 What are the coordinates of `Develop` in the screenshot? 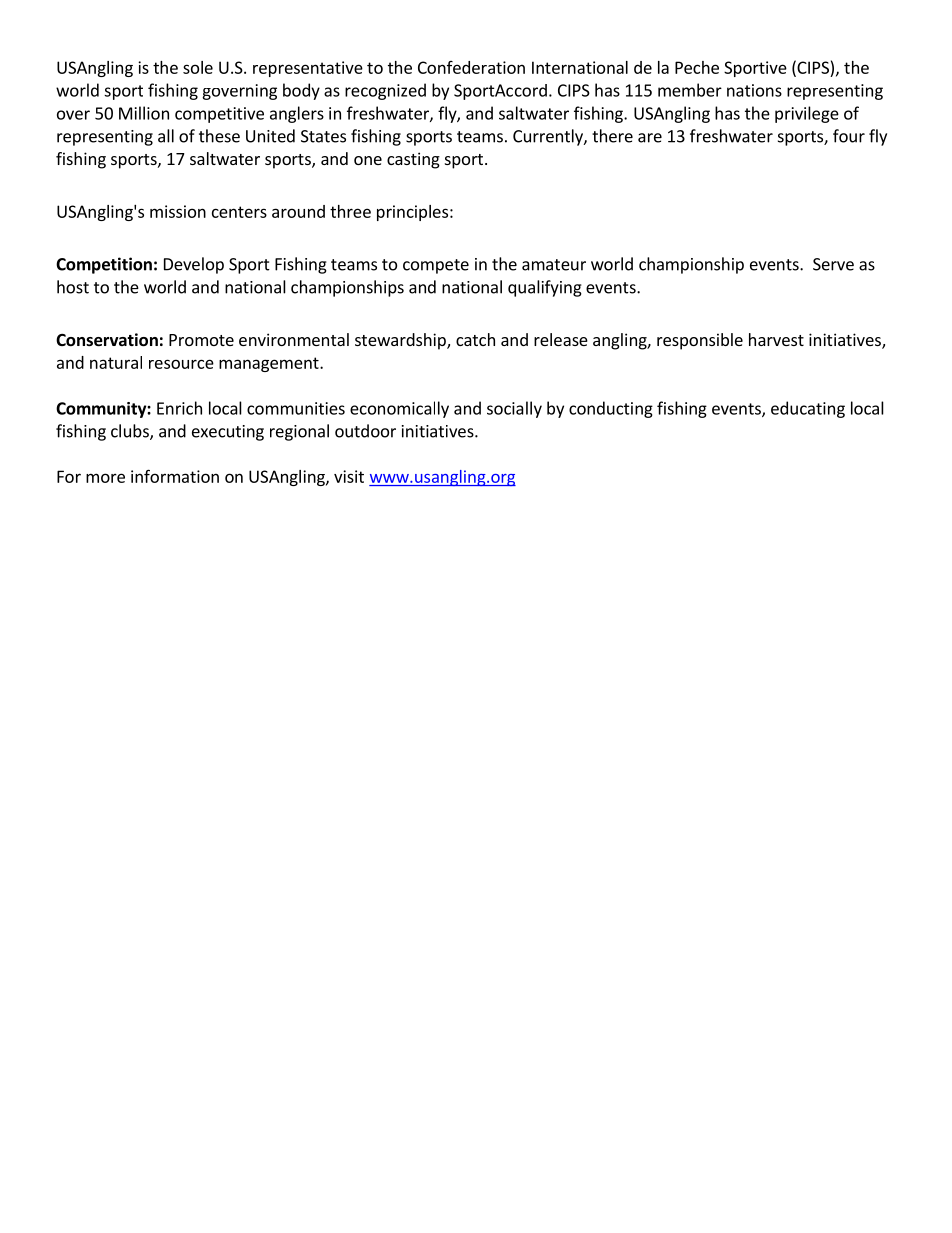 It's located at (194, 265).
